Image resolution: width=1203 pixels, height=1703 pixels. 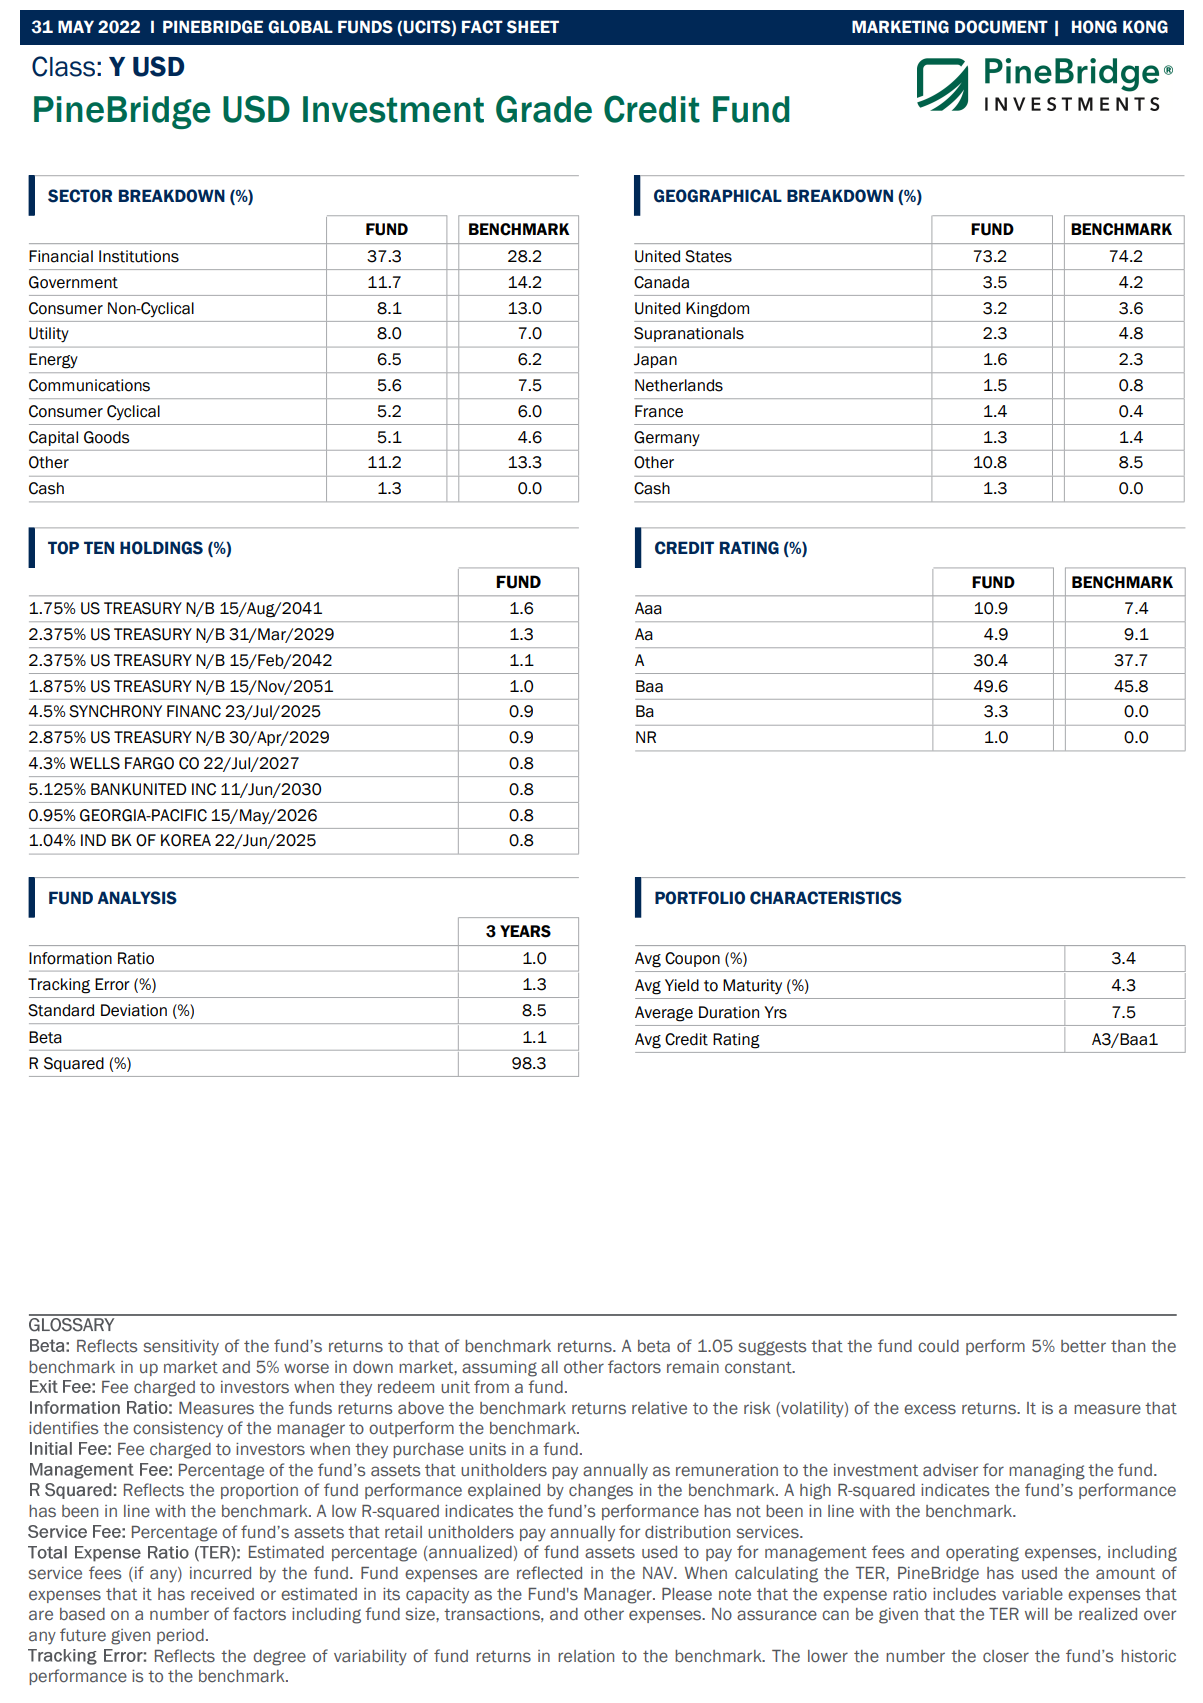 I want to click on KOREA, so click(x=186, y=840).
